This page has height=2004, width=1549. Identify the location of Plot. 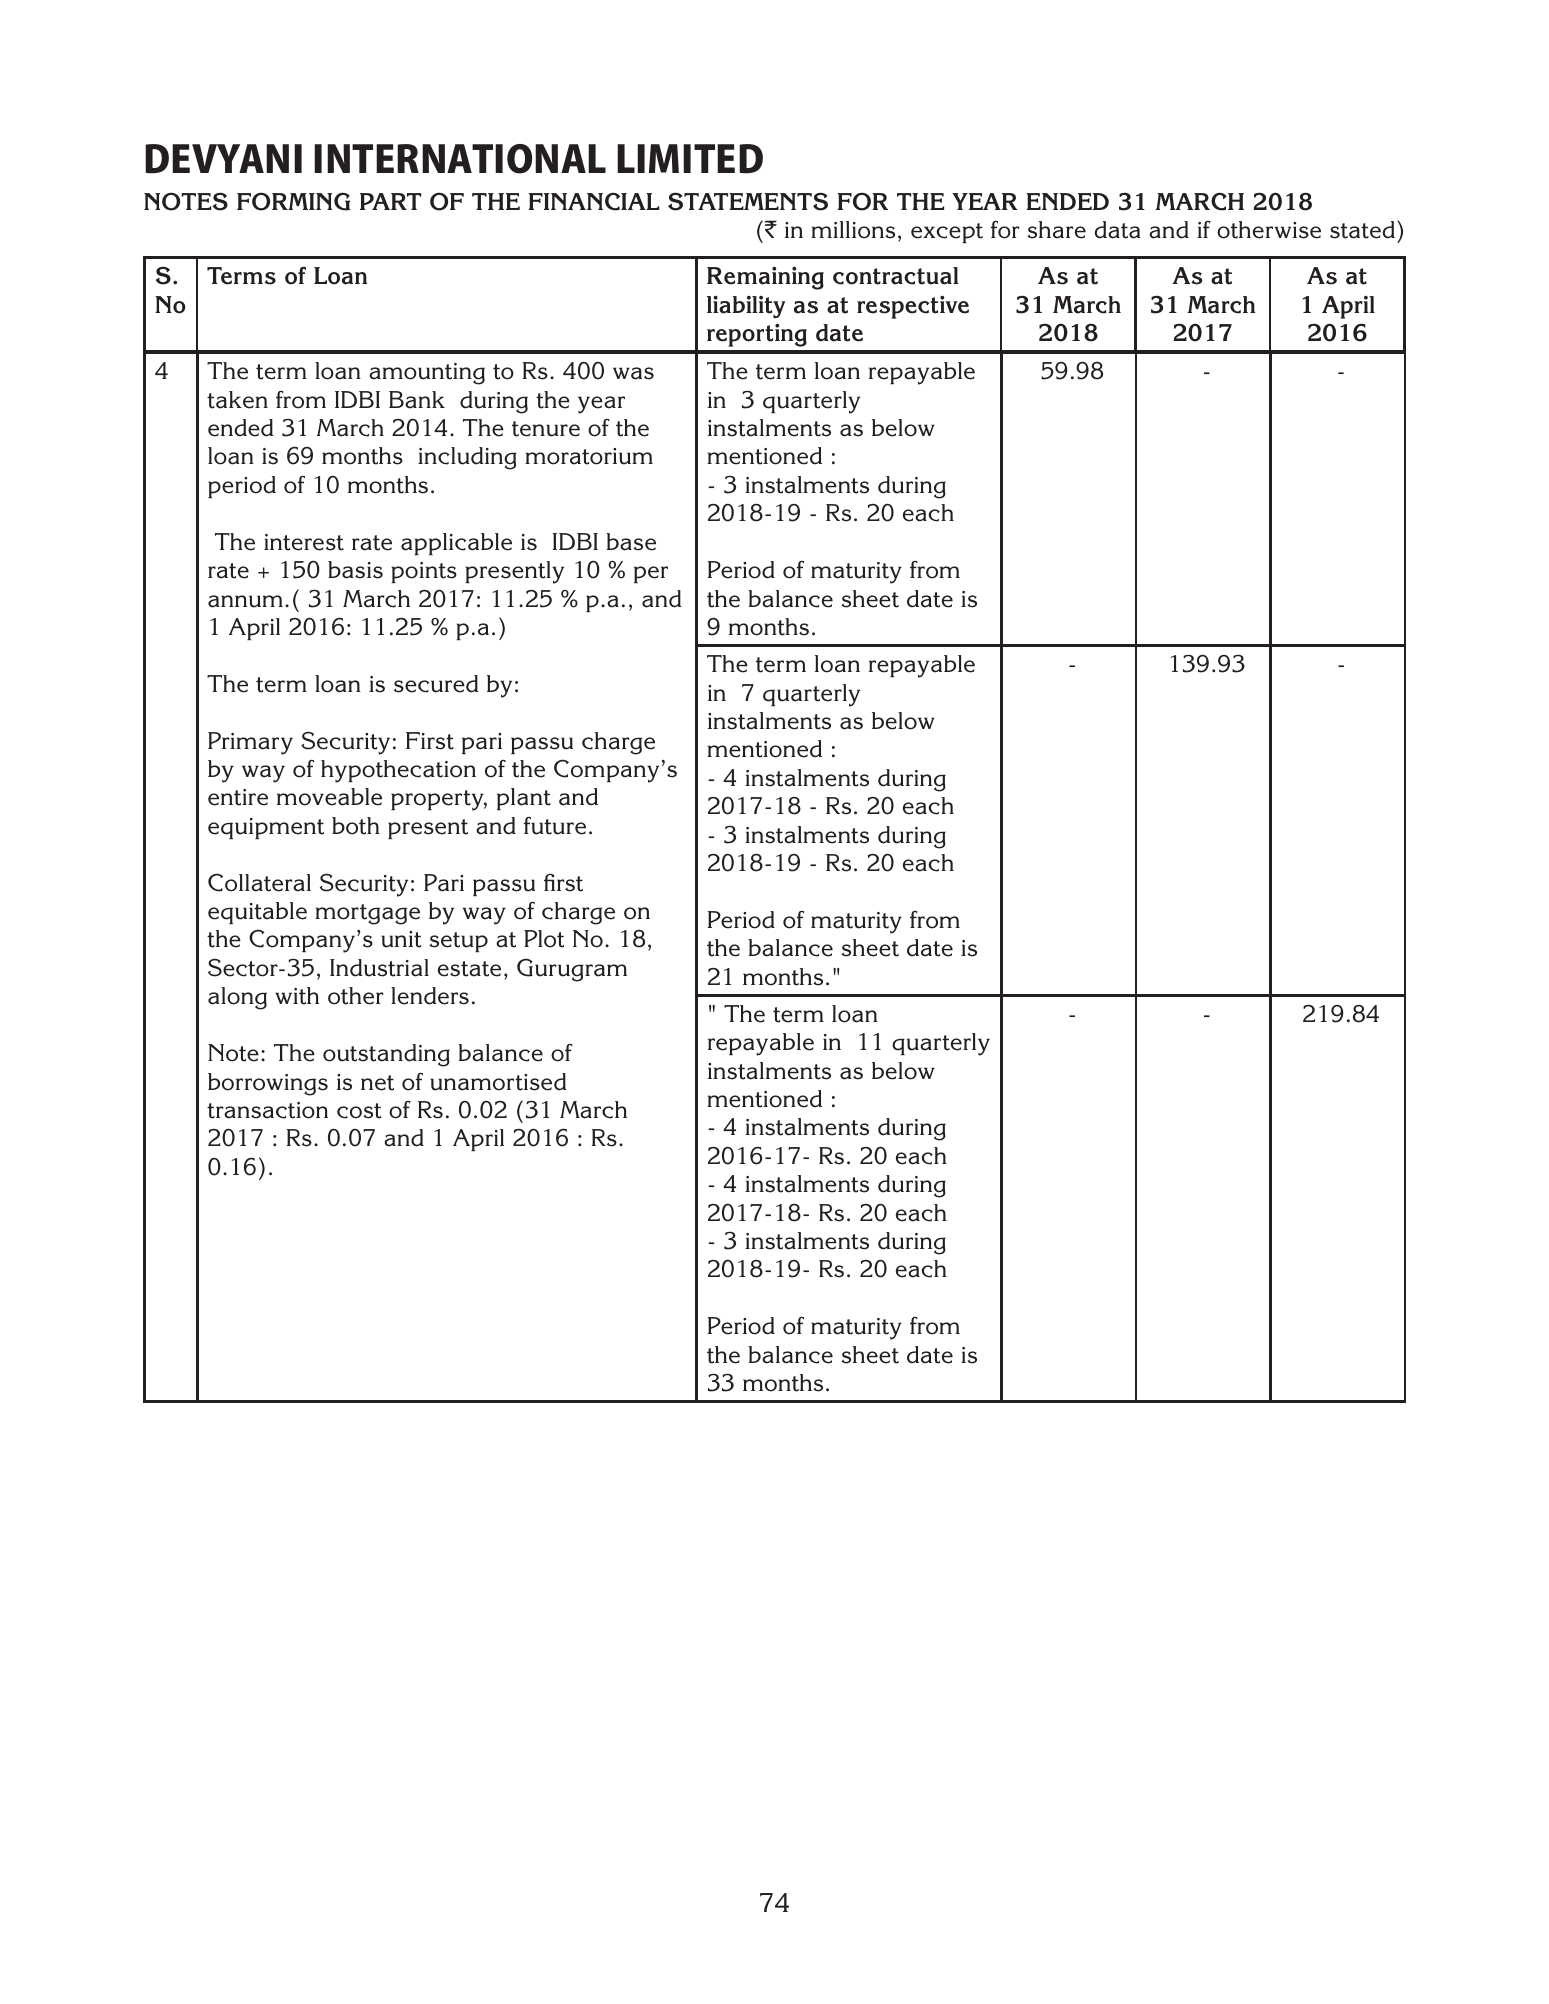
(544, 939).
